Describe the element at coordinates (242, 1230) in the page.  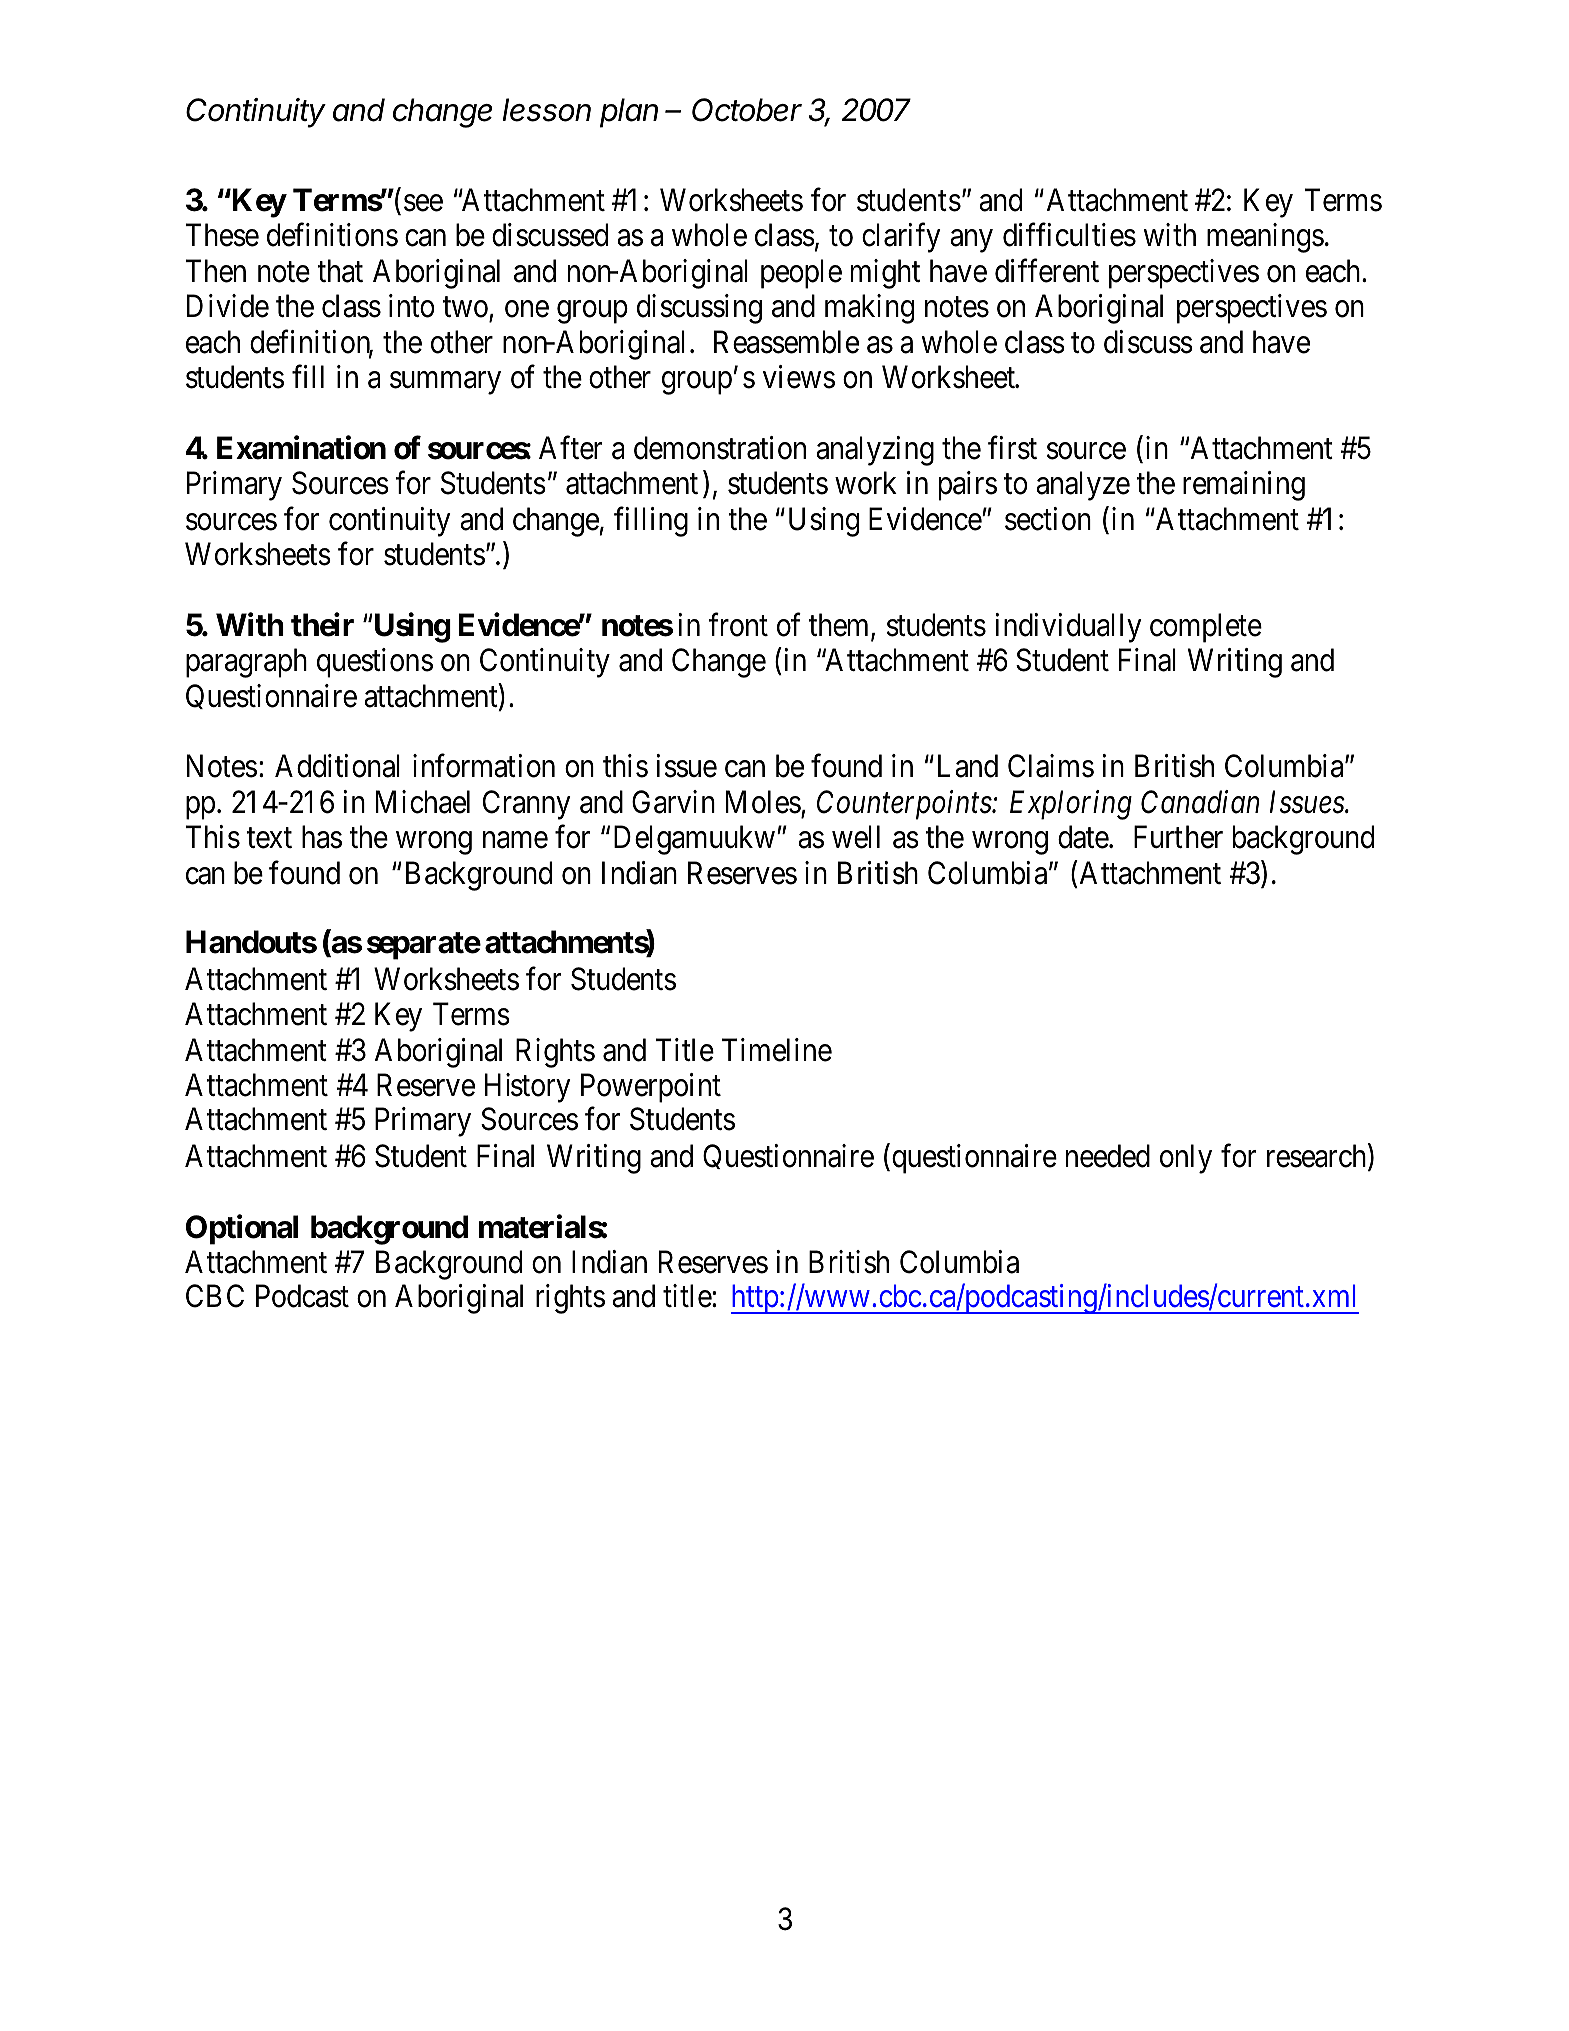
I see `Optional` at that location.
